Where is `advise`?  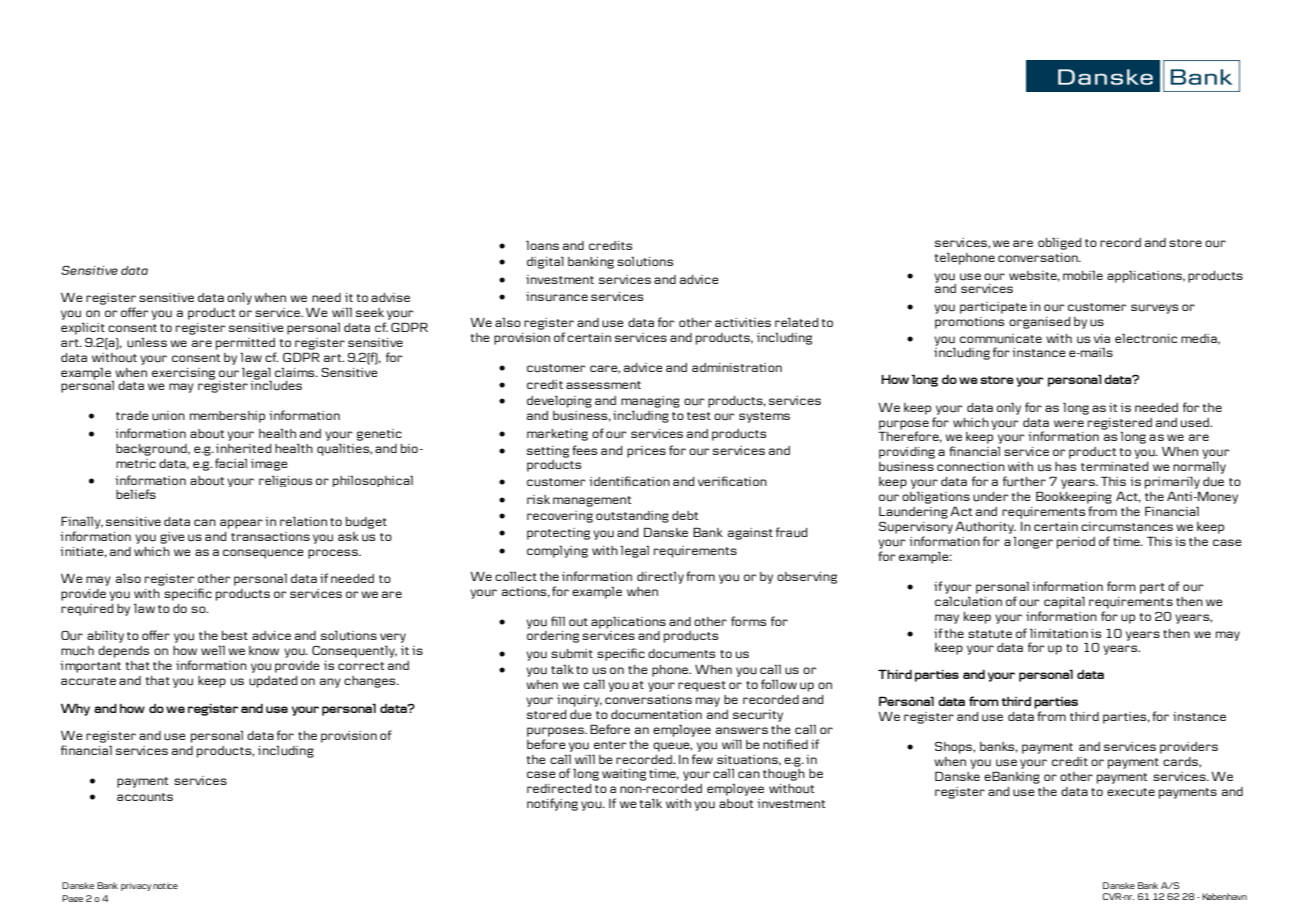
advise is located at coordinates (390, 297).
